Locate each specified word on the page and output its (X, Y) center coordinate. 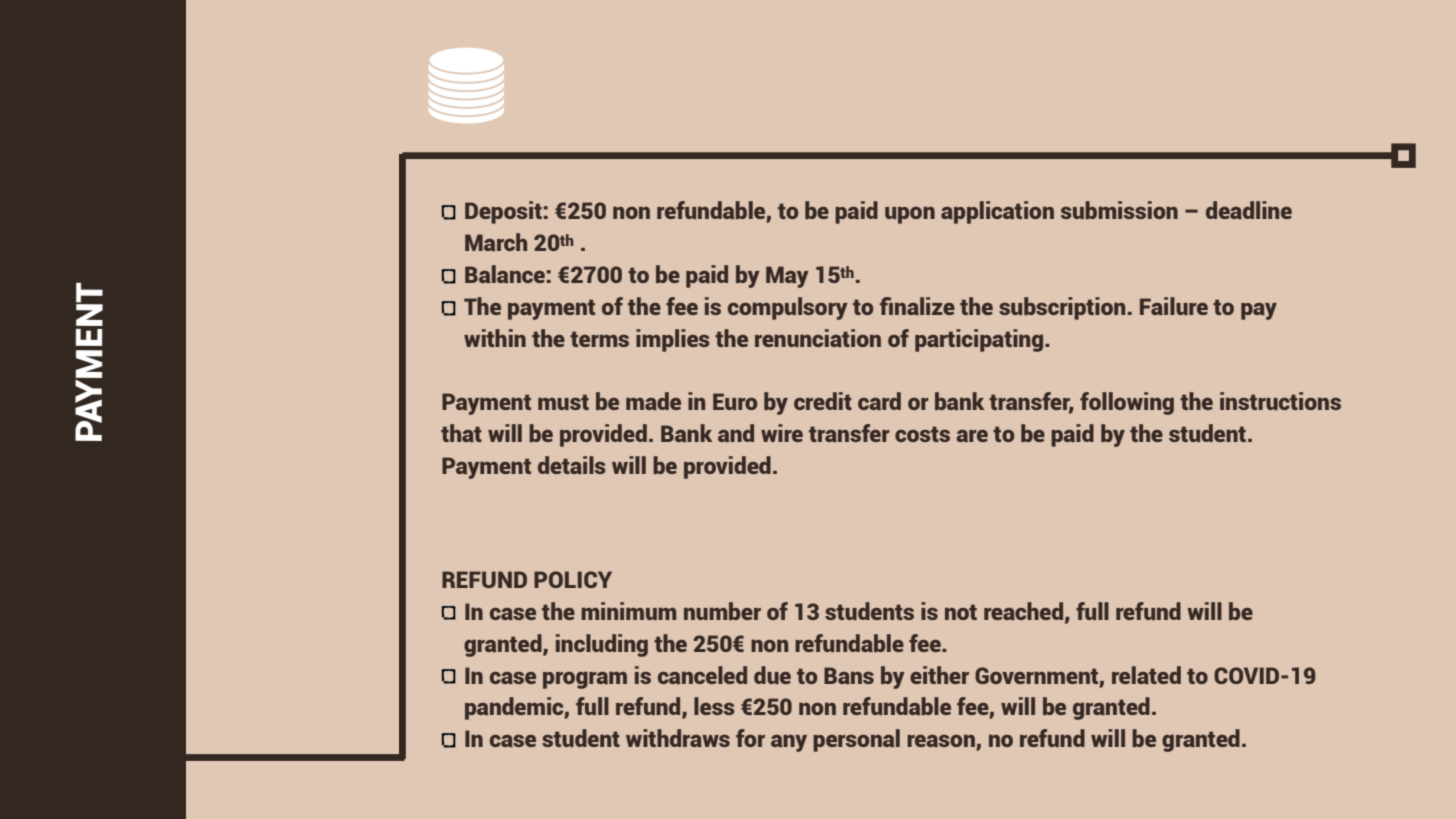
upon (910, 215)
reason (942, 742)
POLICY (573, 579)
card (879, 401)
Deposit (503, 212)
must (563, 402)
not (961, 612)
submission (1119, 210)
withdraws (678, 738)
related (1146, 675)
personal (856, 740)
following (1127, 403)
